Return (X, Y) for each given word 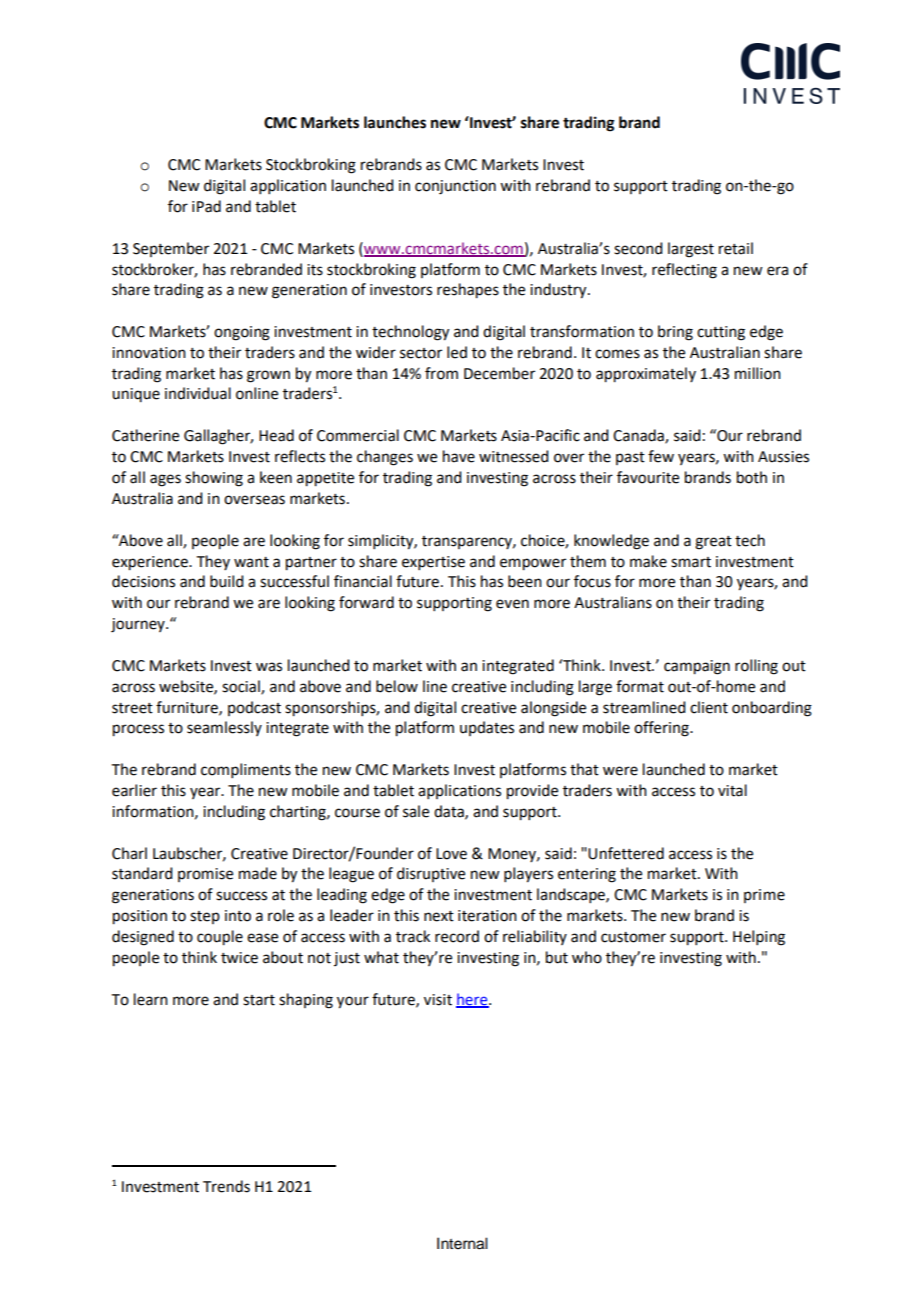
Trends (226, 1186)
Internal (462, 1243)
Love (451, 854)
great (713, 543)
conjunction (455, 187)
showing (214, 479)
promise (205, 875)
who (587, 957)
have (459, 456)
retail (736, 248)
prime (764, 896)
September (171, 249)
